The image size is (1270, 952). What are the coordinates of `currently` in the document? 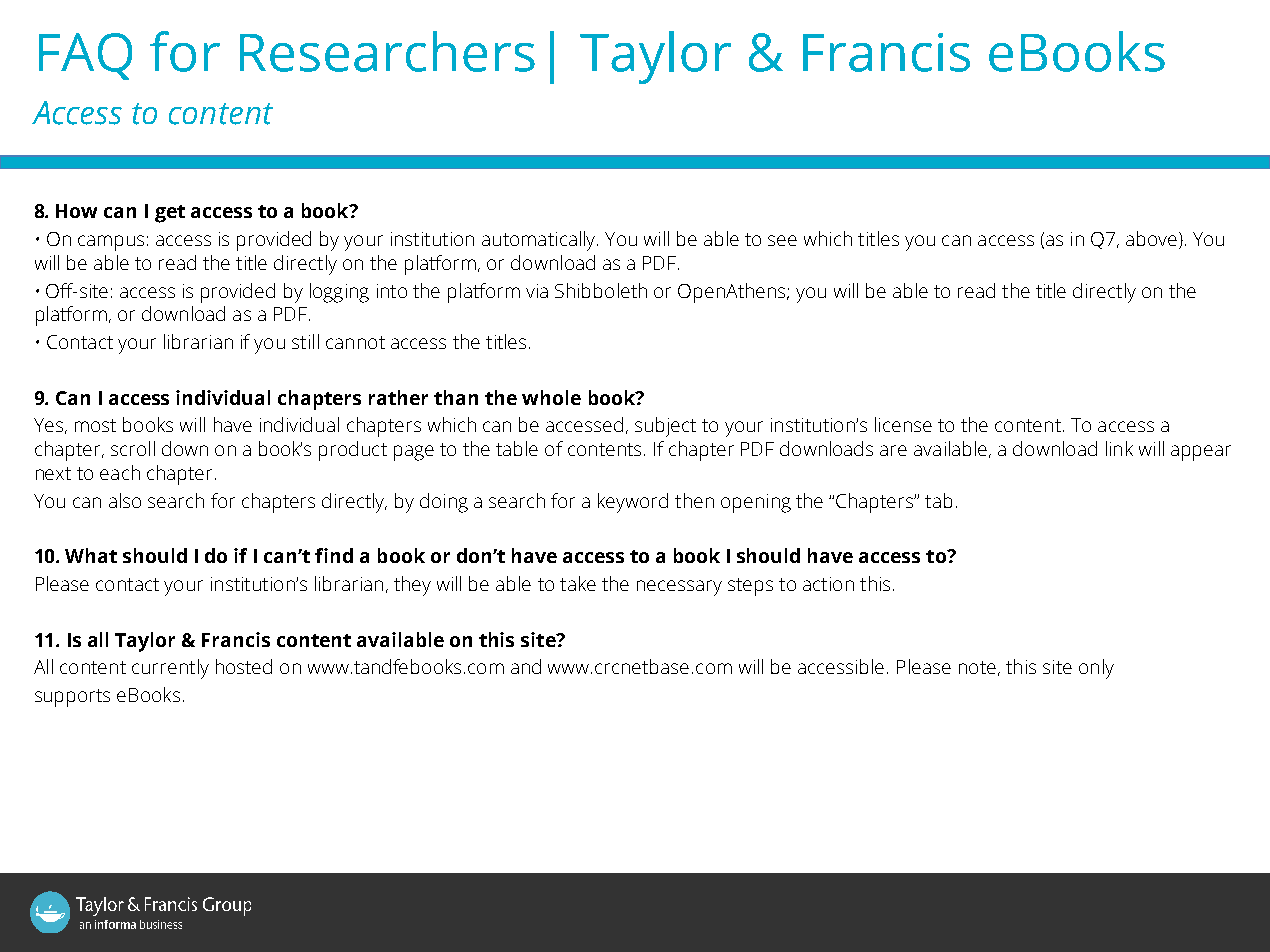 It's located at (170, 669).
